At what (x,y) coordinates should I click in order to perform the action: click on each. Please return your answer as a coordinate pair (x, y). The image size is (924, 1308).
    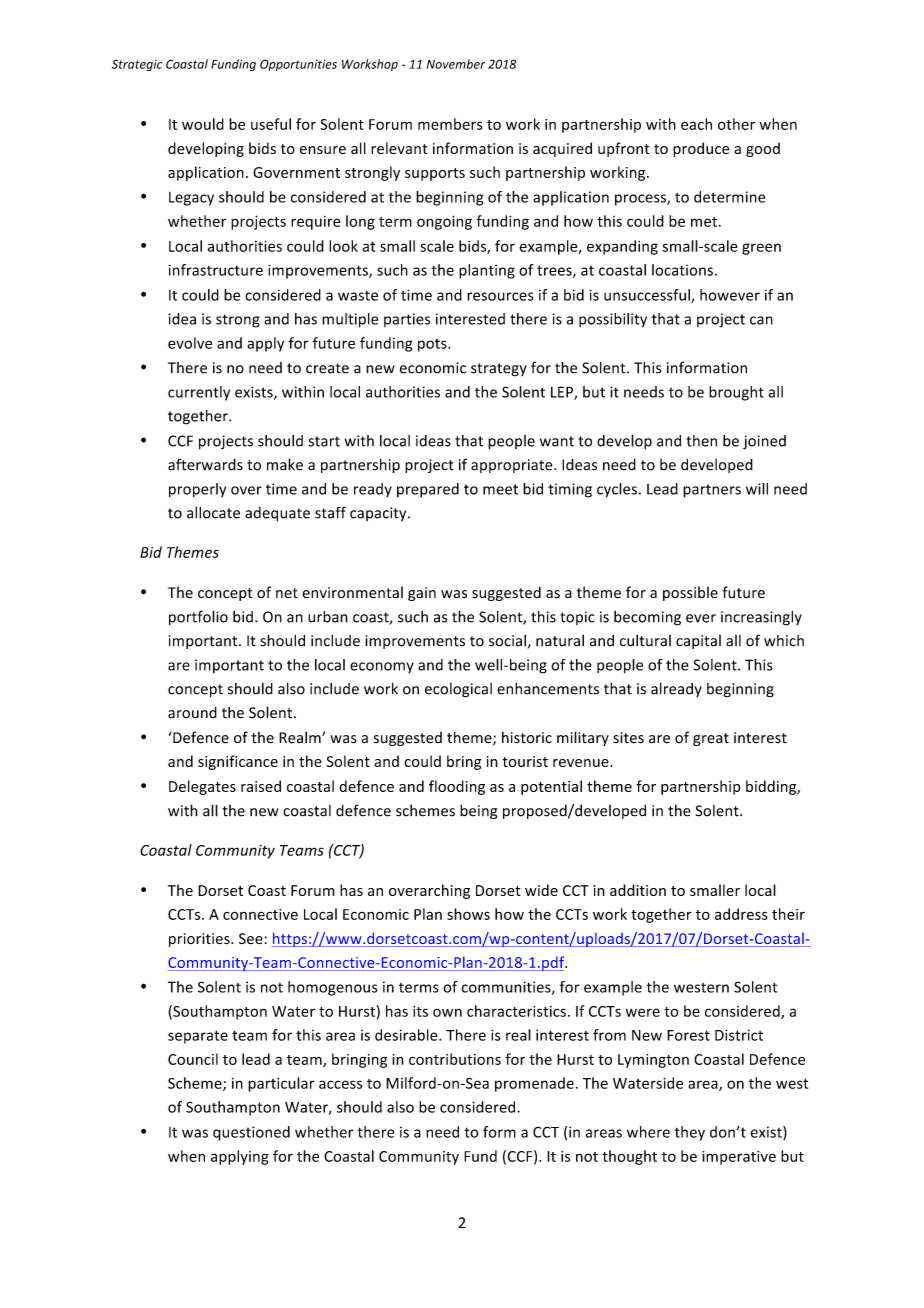
    Looking at the image, I should click on (696, 124).
